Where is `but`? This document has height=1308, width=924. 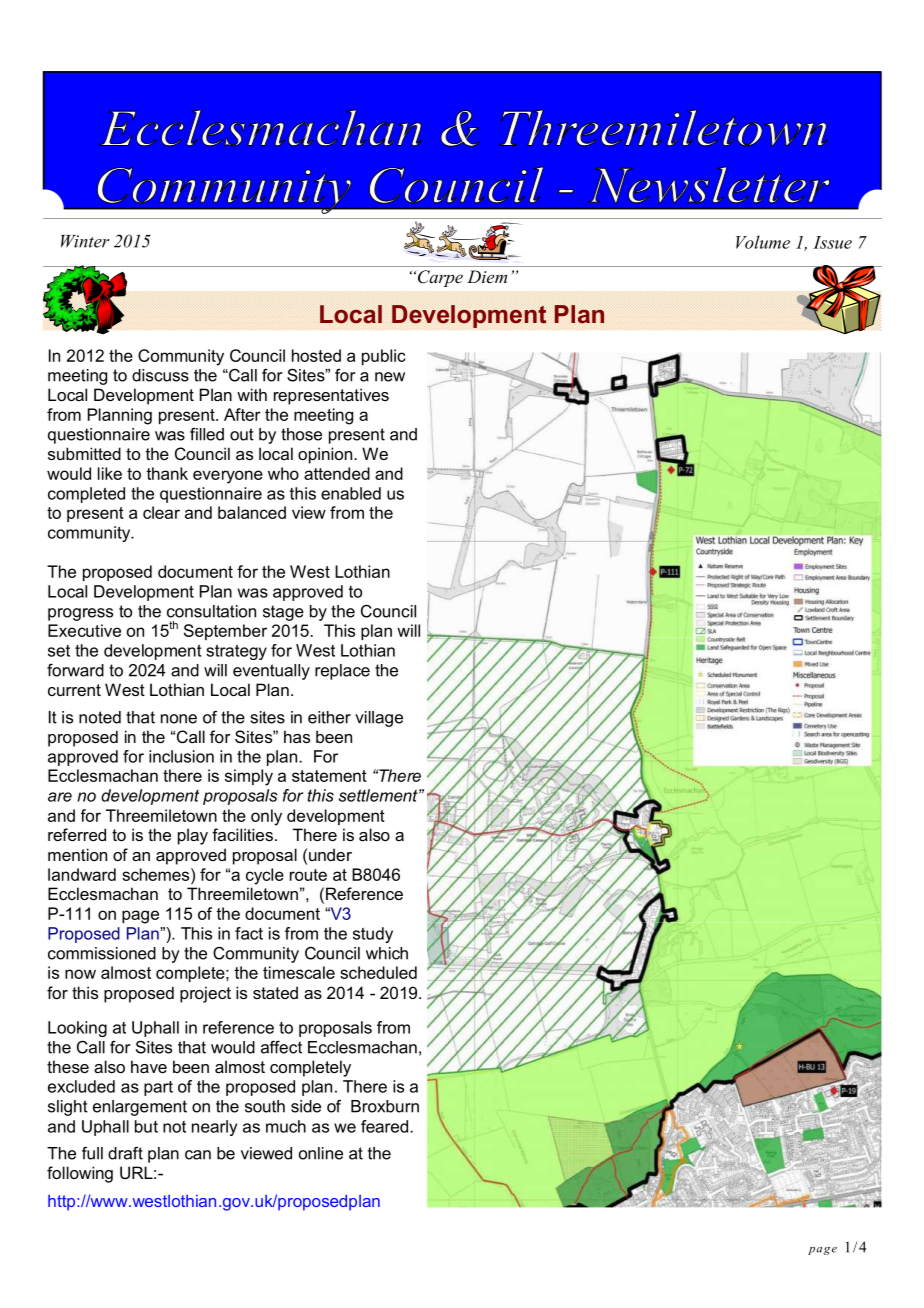 but is located at coordinates (146, 1126).
